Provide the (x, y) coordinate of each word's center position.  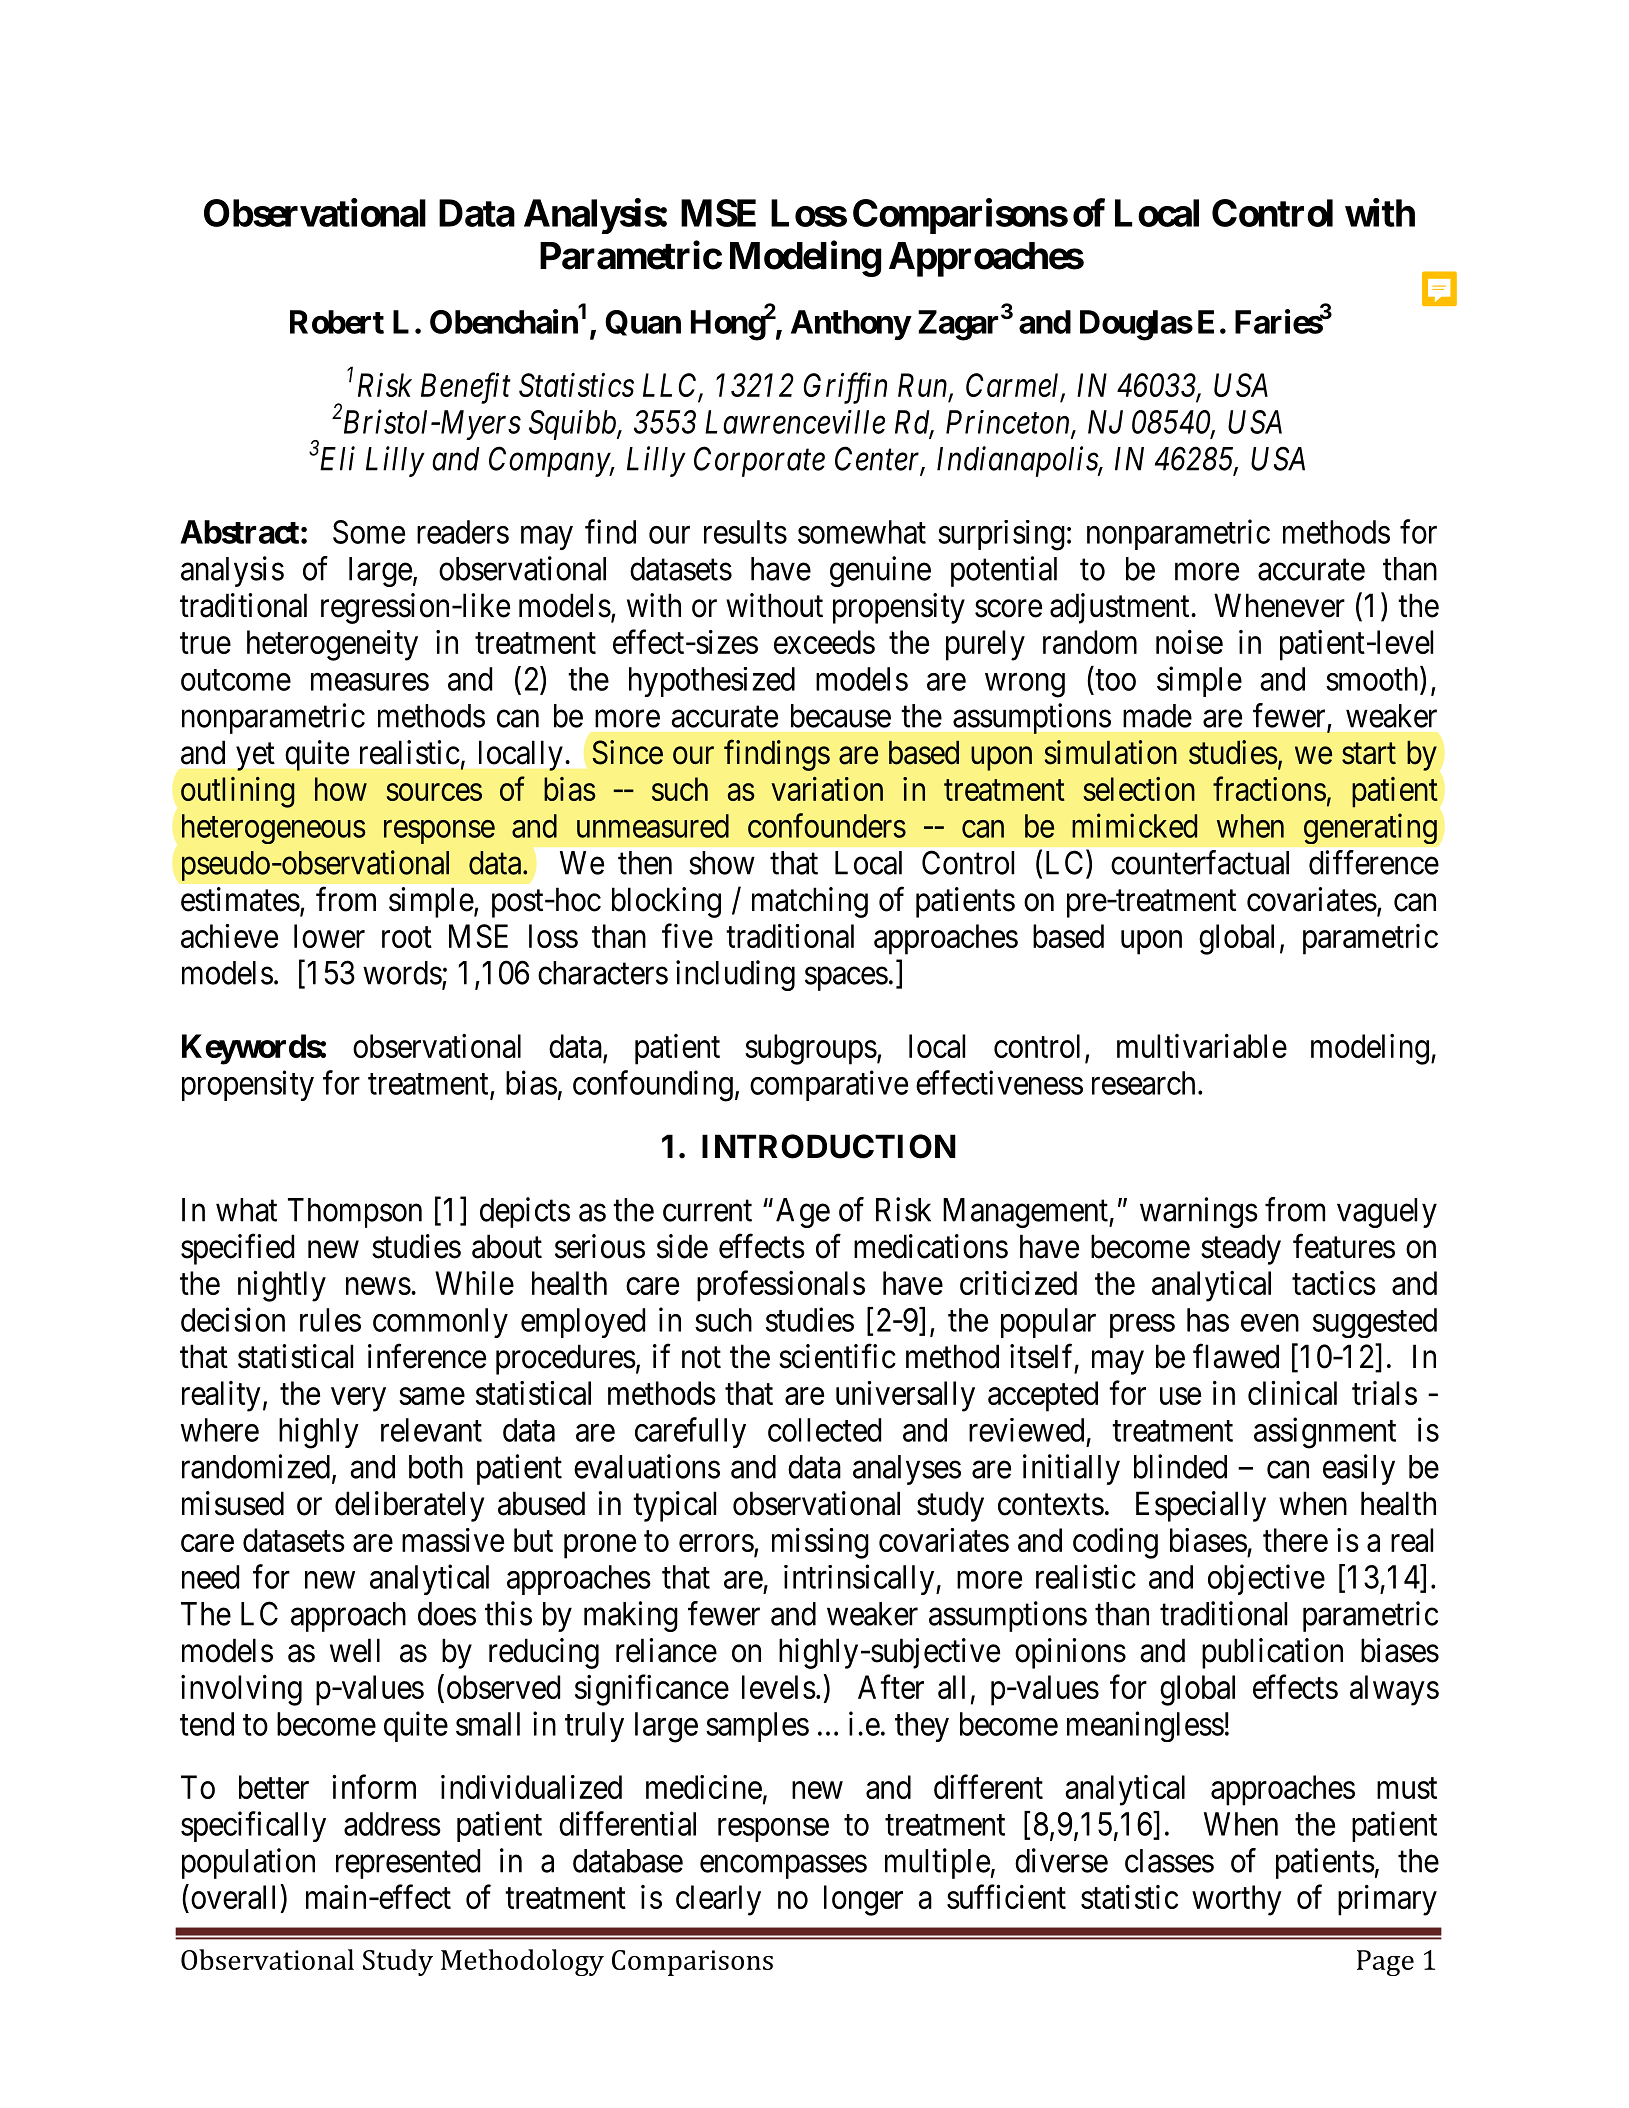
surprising (1001, 535)
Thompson (355, 1213)
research (1143, 1083)
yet (255, 757)
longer (863, 1900)
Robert (337, 322)
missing (820, 1543)
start (1369, 754)
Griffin (845, 388)
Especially (1201, 1506)
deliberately (409, 1506)
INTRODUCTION (829, 1146)
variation (827, 789)
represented (408, 1864)
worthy (1237, 1900)
